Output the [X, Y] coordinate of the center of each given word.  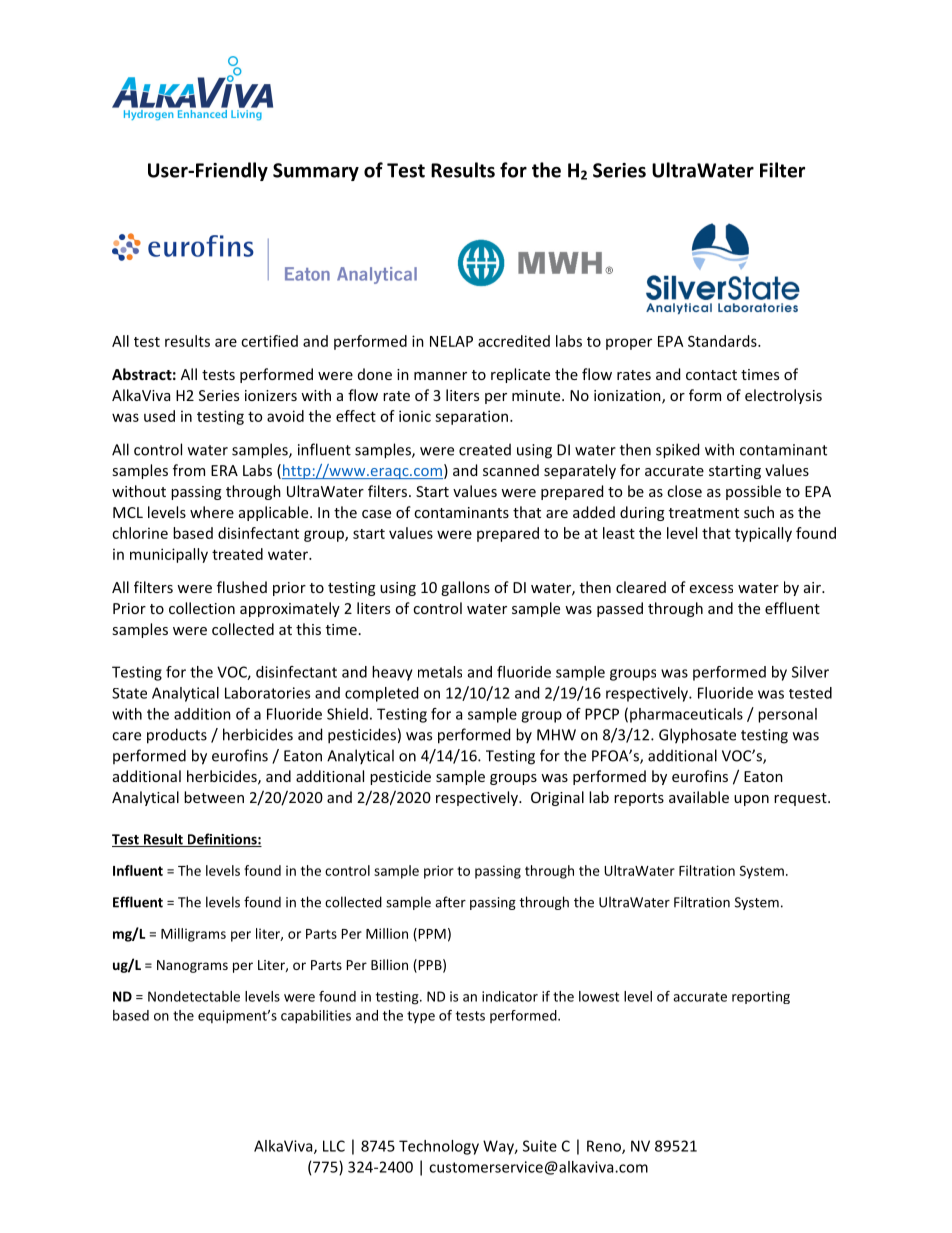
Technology [439, 1147]
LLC [334, 1146]
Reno [605, 1147]
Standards [723, 341]
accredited [514, 341]
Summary [316, 172]
